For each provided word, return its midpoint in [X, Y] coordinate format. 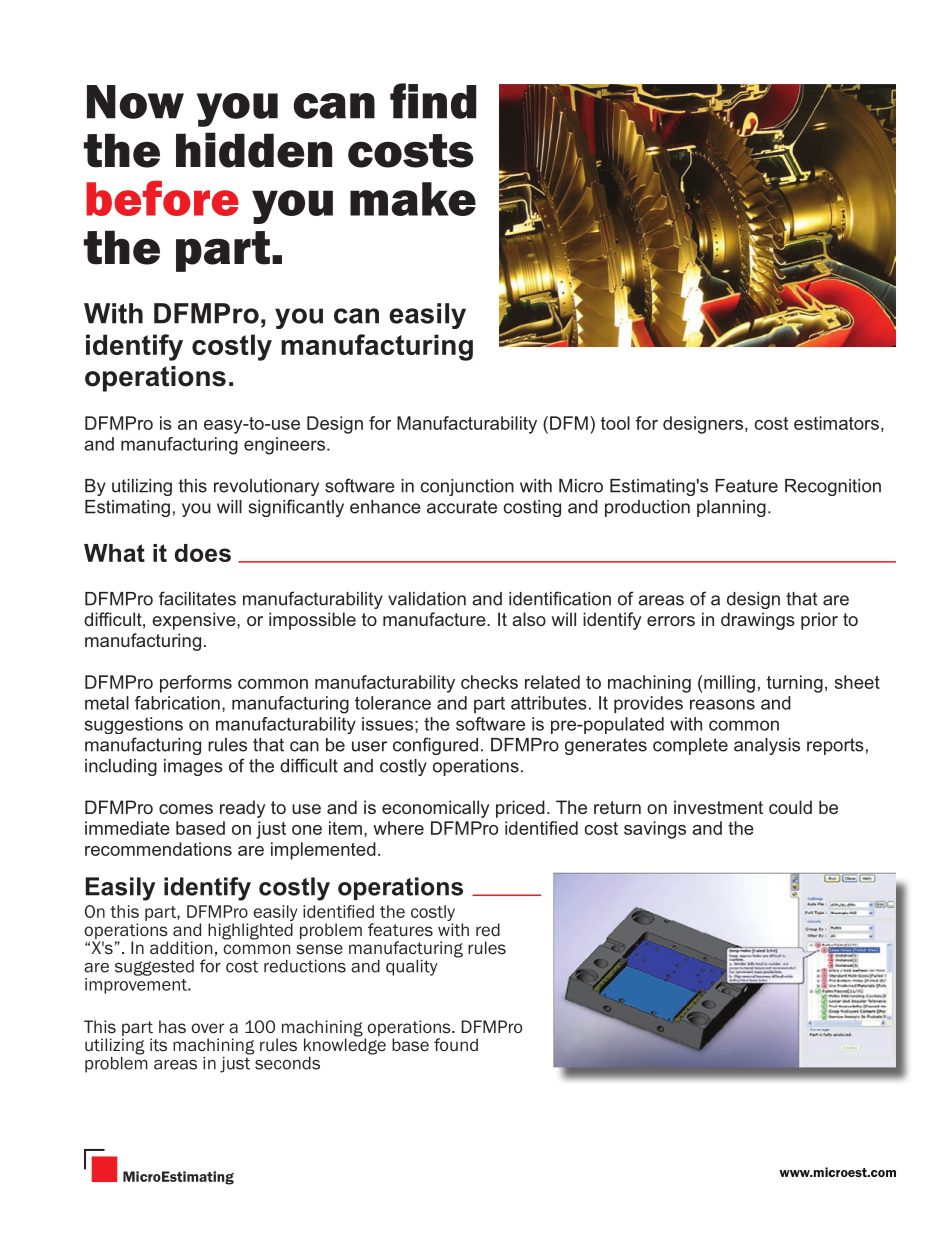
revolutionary [266, 487]
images [193, 767]
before [162, 198]
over [207, 1028]
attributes [549, 703]
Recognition [833, 487]
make [413, 199]
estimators [836, 423]
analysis [767, 746]
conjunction [467, 487]
